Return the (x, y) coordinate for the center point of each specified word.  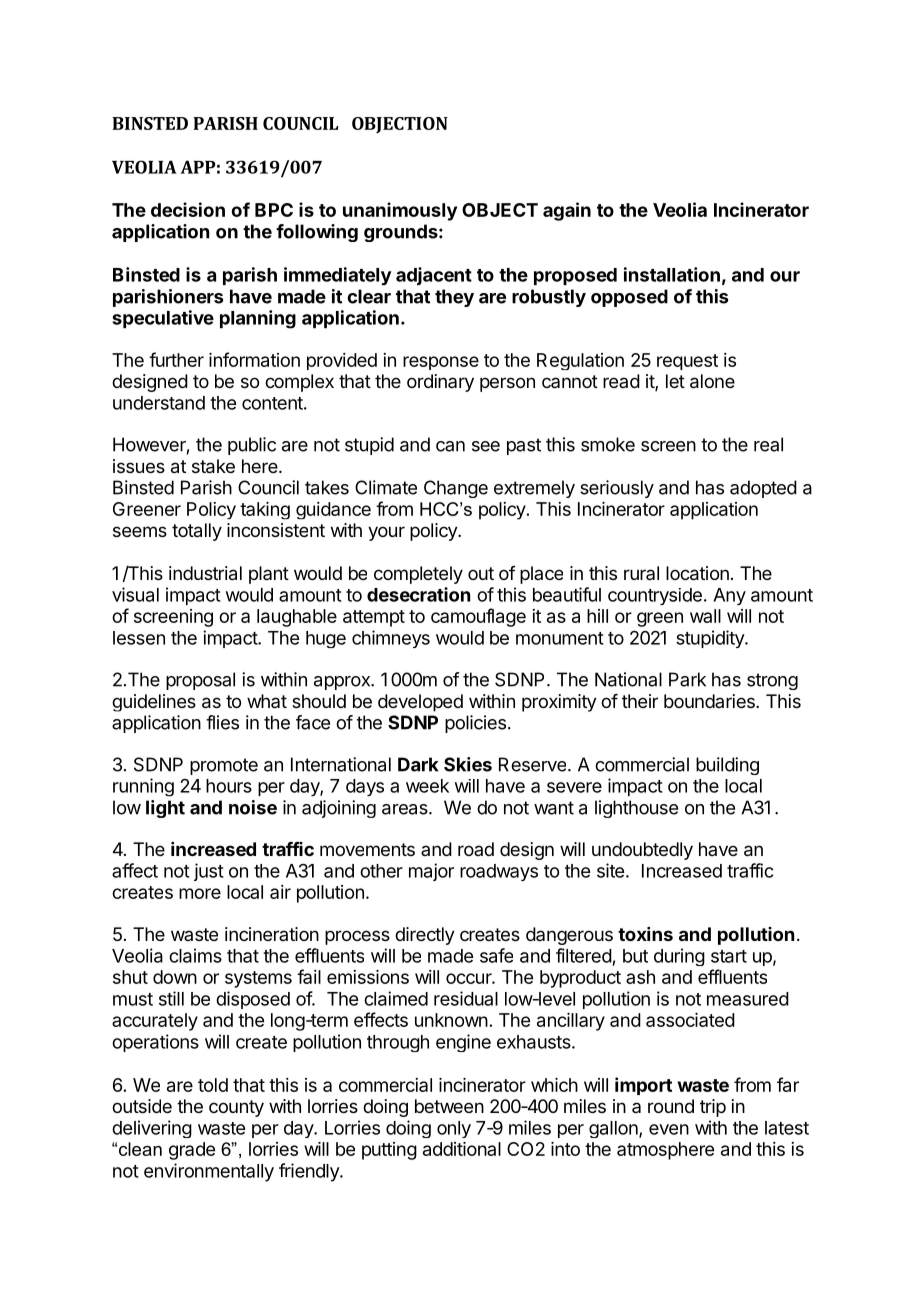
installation (672, 274)
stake (213, 466)
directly (425, 936)
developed (420, 703)
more (200, 893)
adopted (763, 489)
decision (188, 209)
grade (192, 1151)
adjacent (434, 276)
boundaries (710, 701)
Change (456, 489)
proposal (200, 681)
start (729, 956)
